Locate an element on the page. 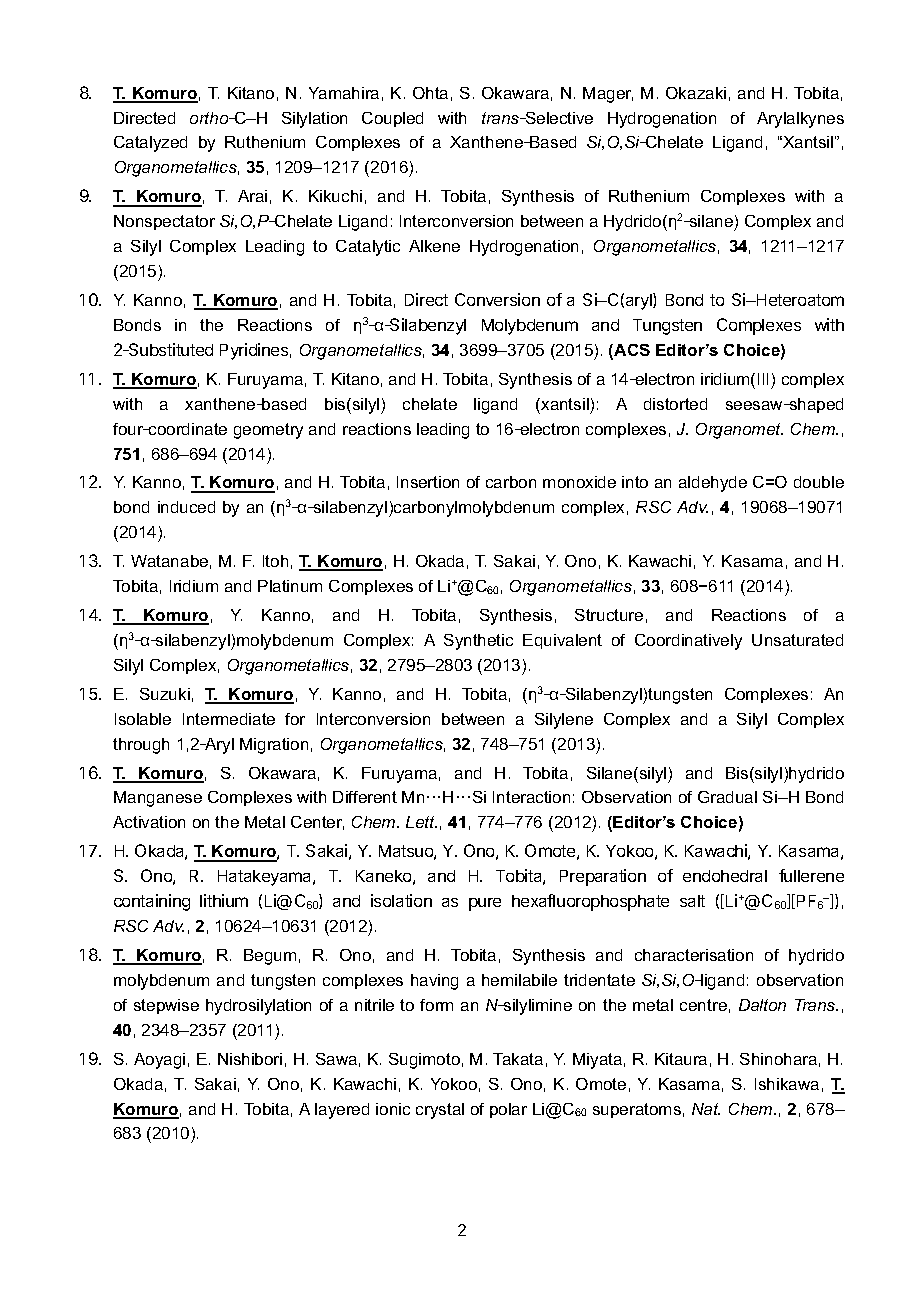 The image size is (924, 1308). geometry is located at coordinates (268, 431).
